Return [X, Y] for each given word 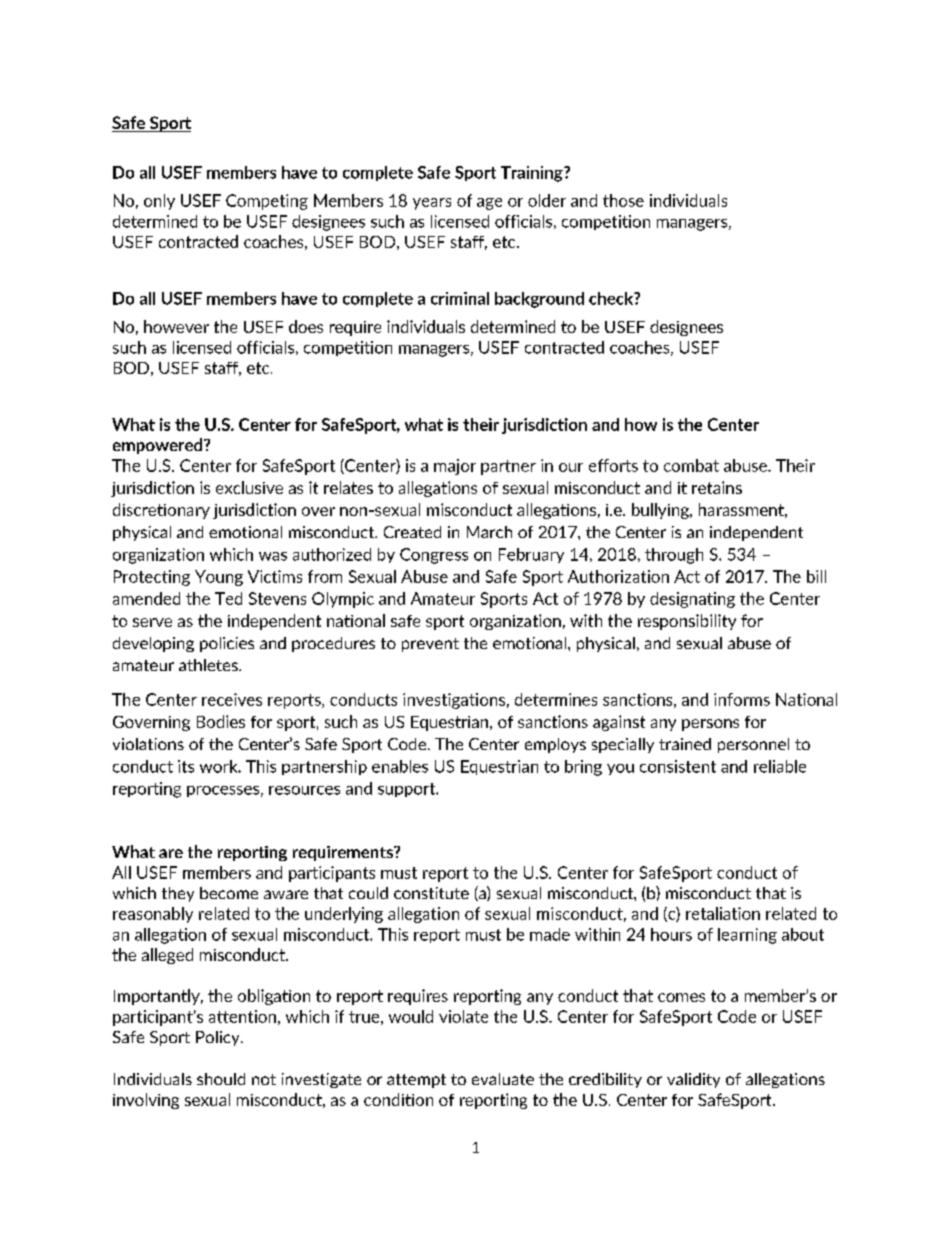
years [432, 204]
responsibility [687, 622]
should [221, 1079]
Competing [267, 202]
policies [227, 644]
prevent [430, 645]
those [623, 200]
